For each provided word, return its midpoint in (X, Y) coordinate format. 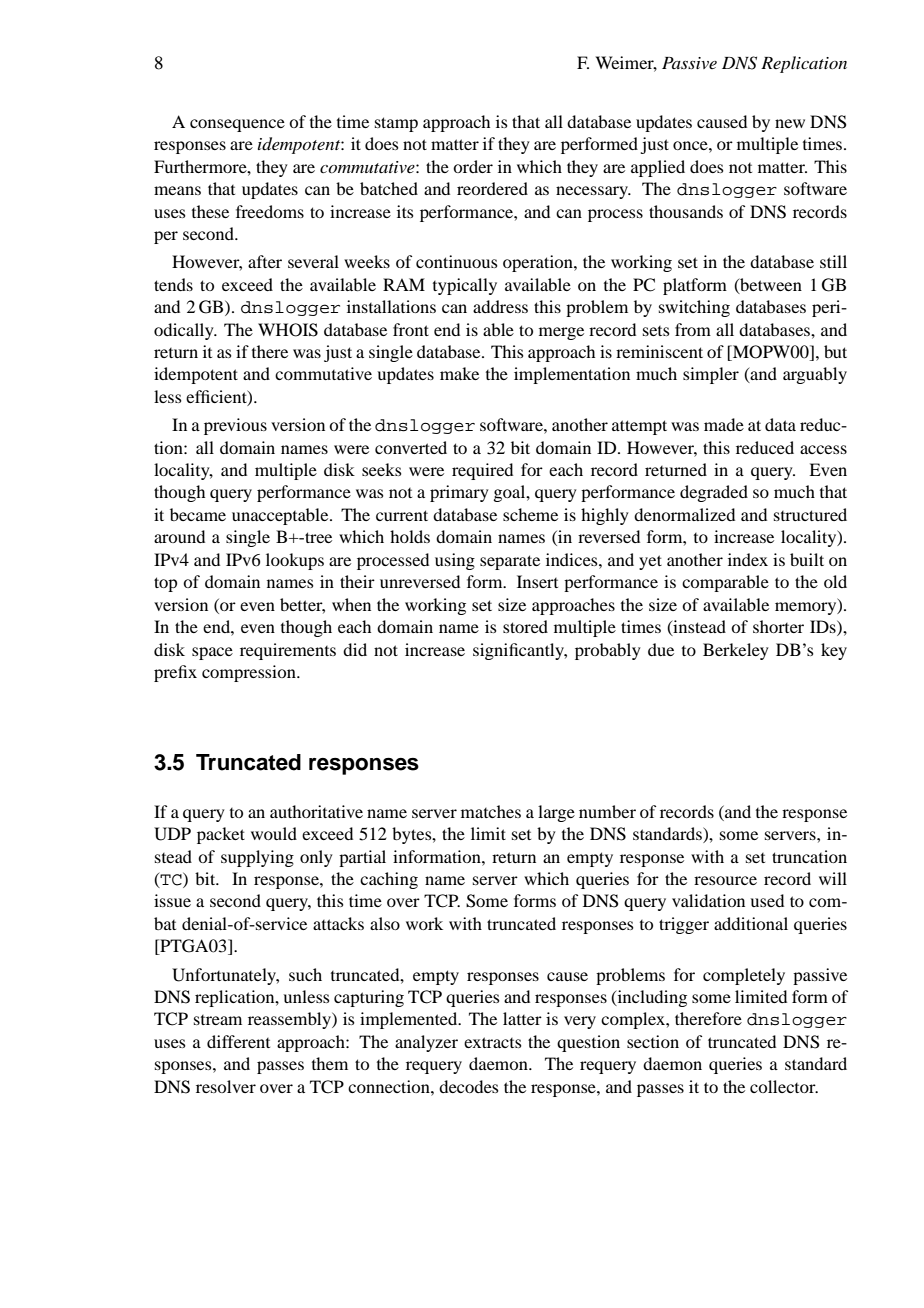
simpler (711, 375)
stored (525, 626)
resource (725, 880)
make (459, 373)
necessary (593, 192)
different (238, 1041)
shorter (778, 626)
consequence (237, 125)
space (212, 653)
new (790, 123)
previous (235, 426)
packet (221, 835)
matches (491, 811)
